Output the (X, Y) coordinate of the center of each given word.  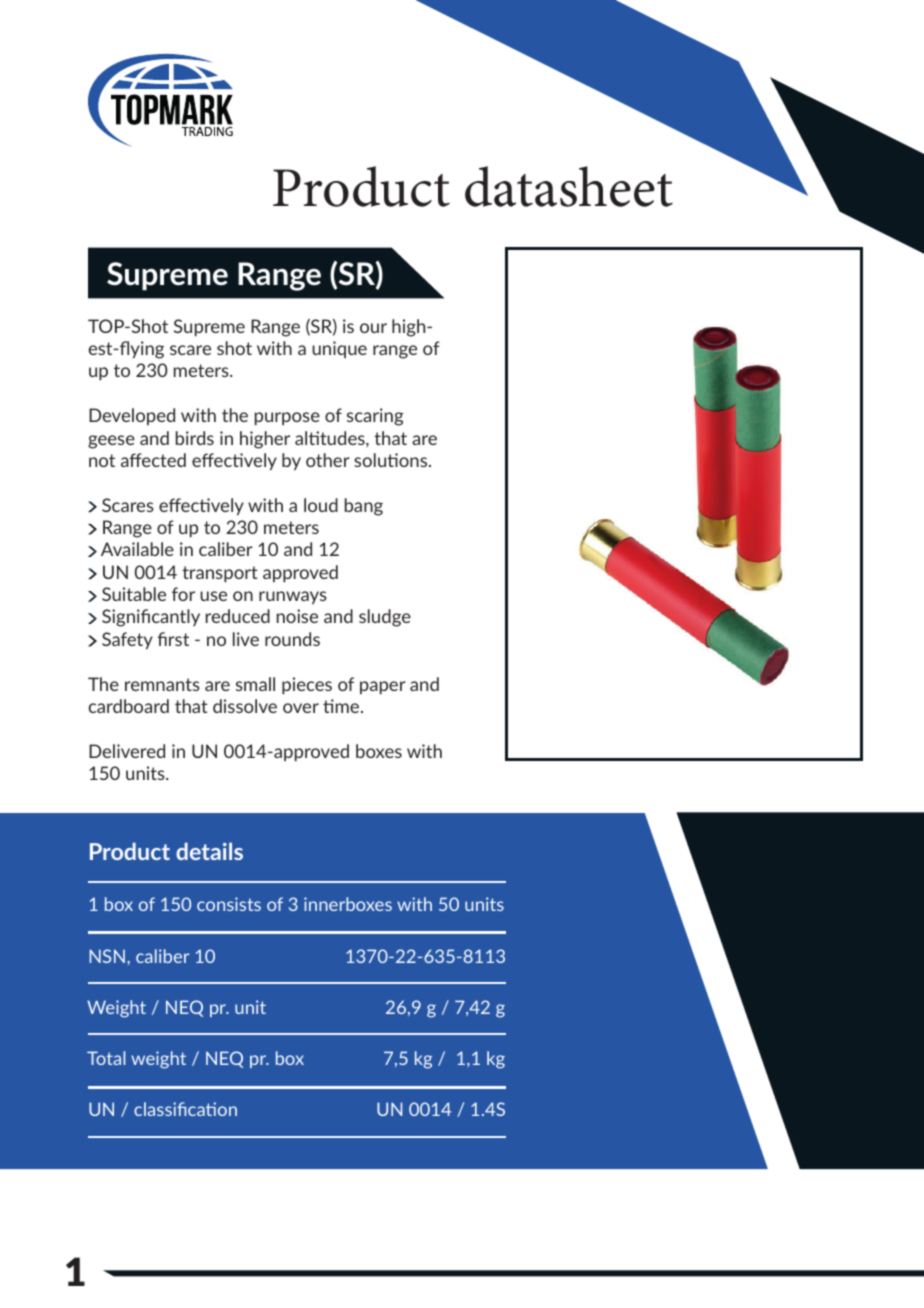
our (373, 328)
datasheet (569, 186)
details (209, 851)
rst (179, 639)
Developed (132, 416)
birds (195, 438)
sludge (385, 618)
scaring (375, 417)
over (301, 708)
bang (364, 507)
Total (106, 1058)
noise (297, 616)
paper (383, 687)
